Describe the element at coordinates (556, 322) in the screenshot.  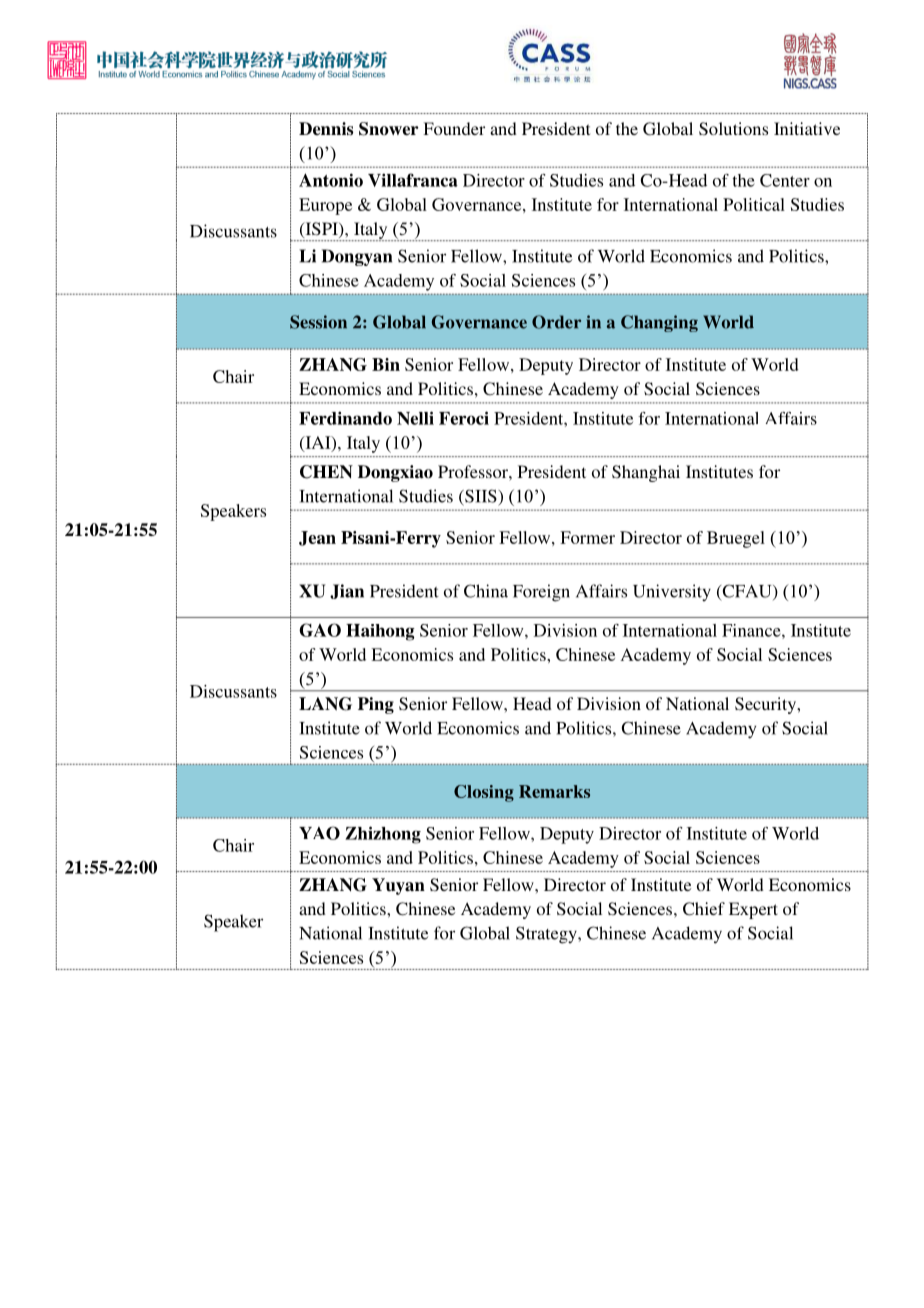
I see `Order` at that location.
